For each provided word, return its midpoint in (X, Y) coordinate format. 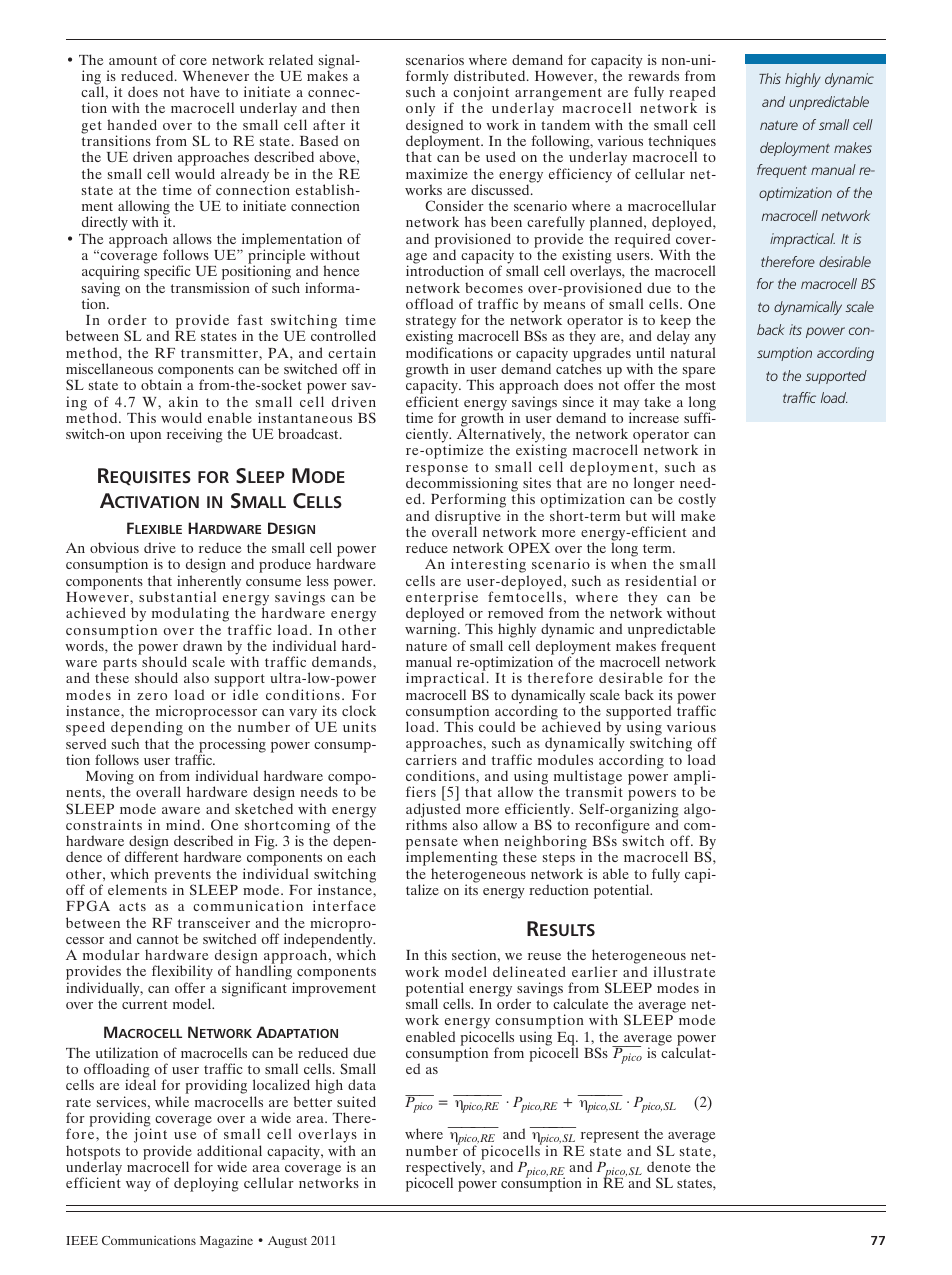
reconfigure (612, 826)
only (420, 111)
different (151, 856)
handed (132, 124)
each (362, 856)
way (138, 1186)
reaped (692, 95)
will (663, 515)
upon (145, 437)
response (437, 471)
